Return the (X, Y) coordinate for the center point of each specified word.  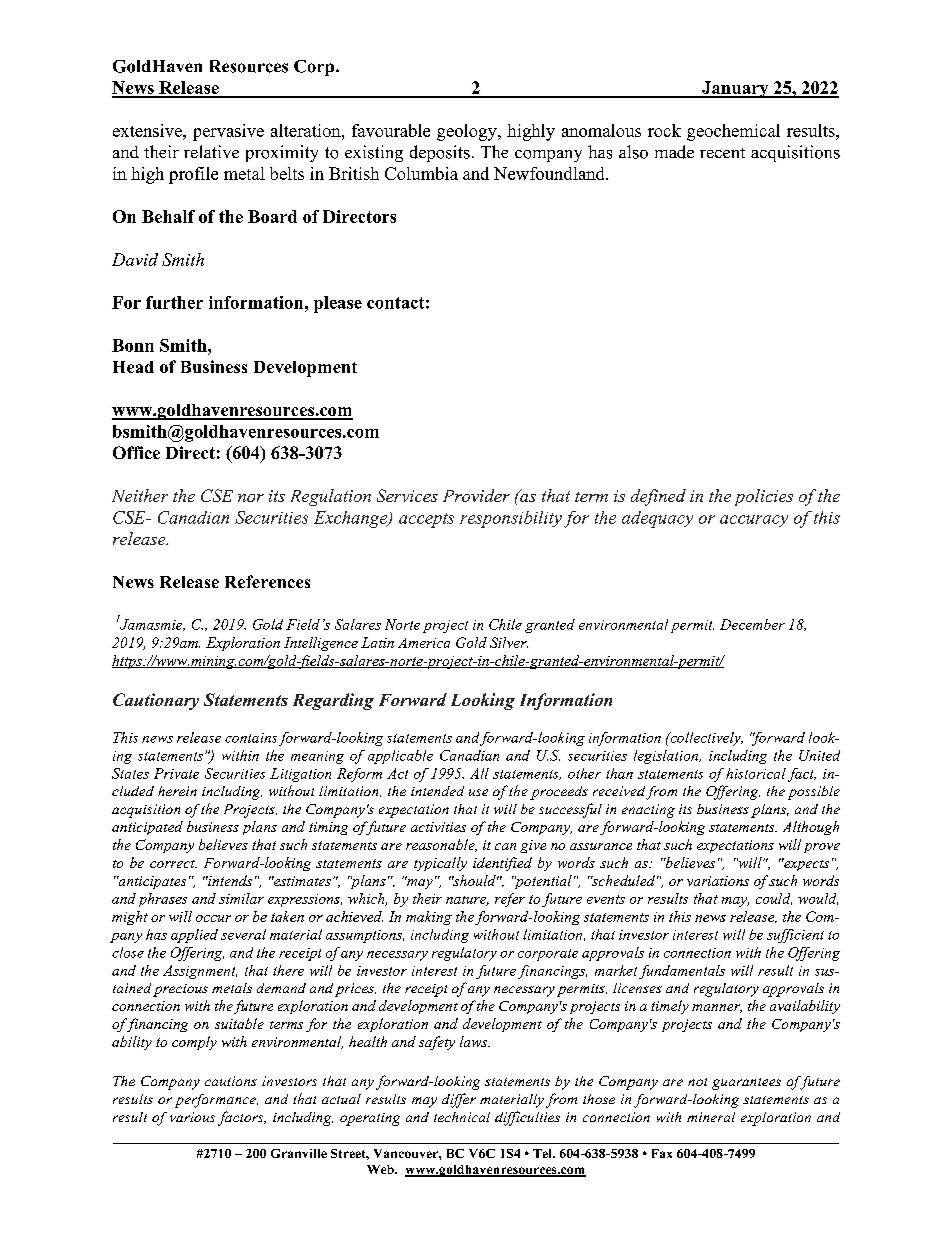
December (752, 624)
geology (468, 132)
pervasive (228, 132)
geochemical (733, 132)
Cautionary (156, 701)
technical (462, 1117)
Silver (509, 642)
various (192, 1117)
